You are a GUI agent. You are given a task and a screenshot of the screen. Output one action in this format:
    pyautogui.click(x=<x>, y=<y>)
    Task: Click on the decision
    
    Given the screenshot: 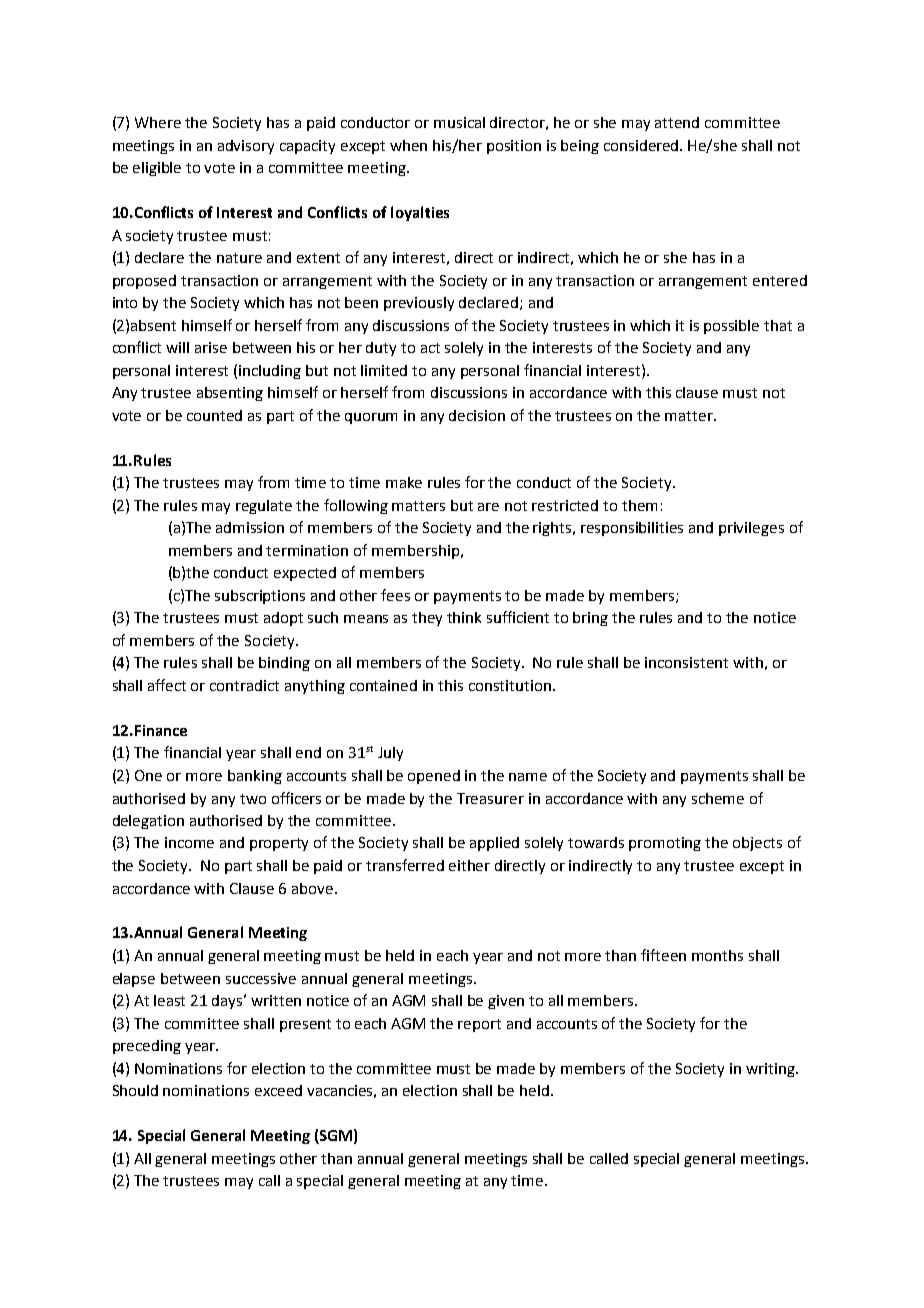 What is the action you would take?
    pyautogui.click(x=477, y=415)
